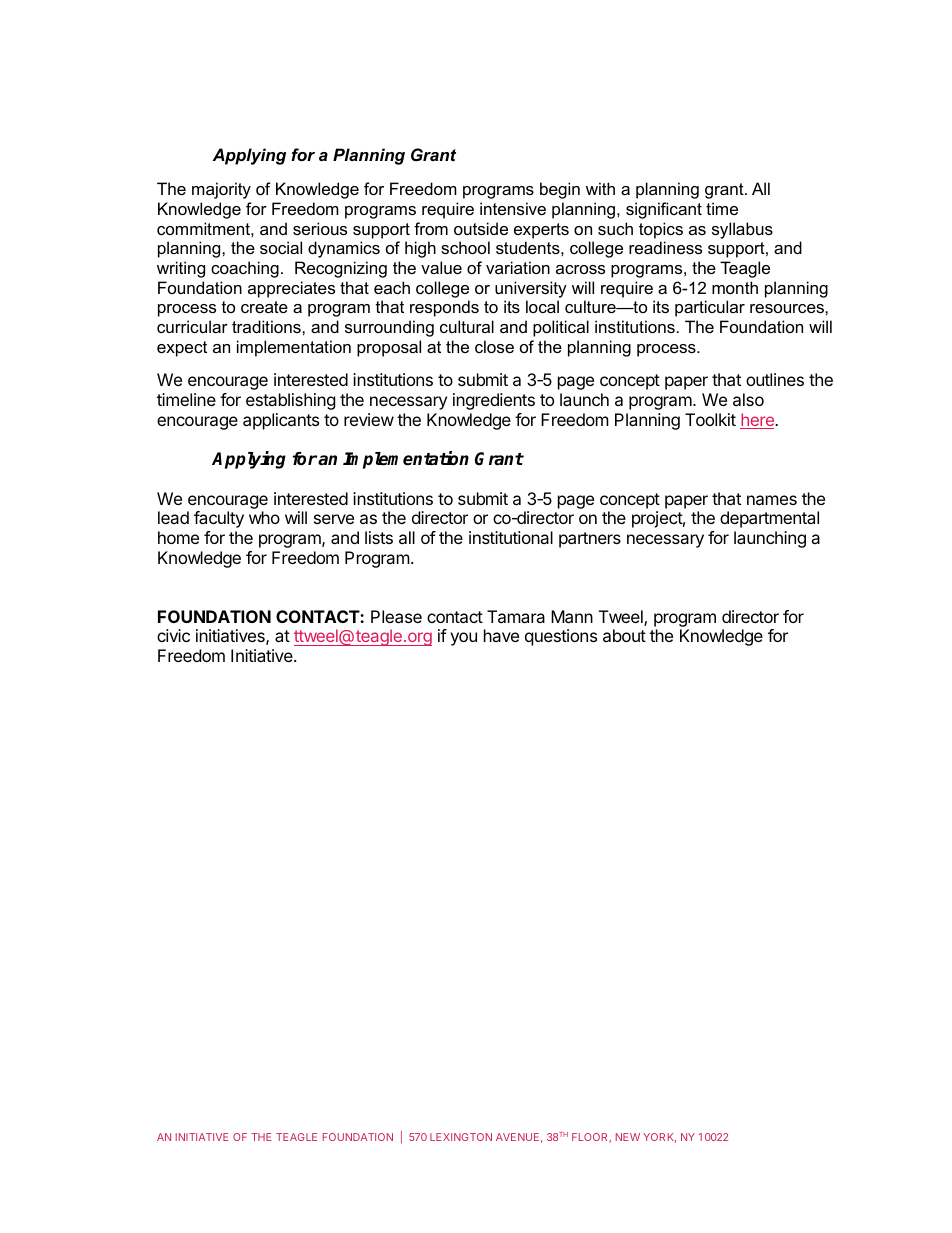 The width and height of the page is (952, 1233). I want to click on syllabus, so click(742, 230).
